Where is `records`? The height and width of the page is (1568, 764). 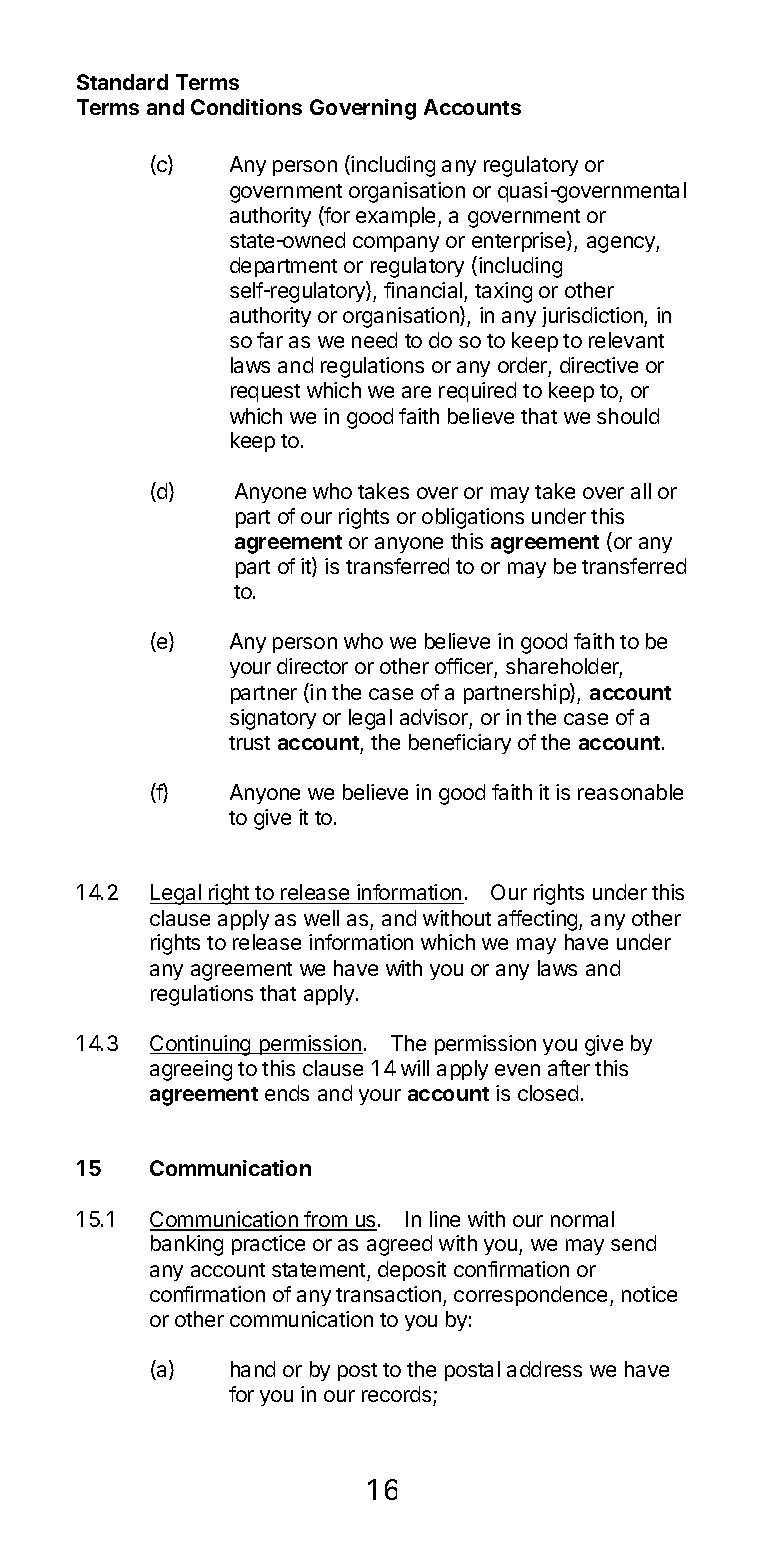
records is located at coordinates (398, 1396).
